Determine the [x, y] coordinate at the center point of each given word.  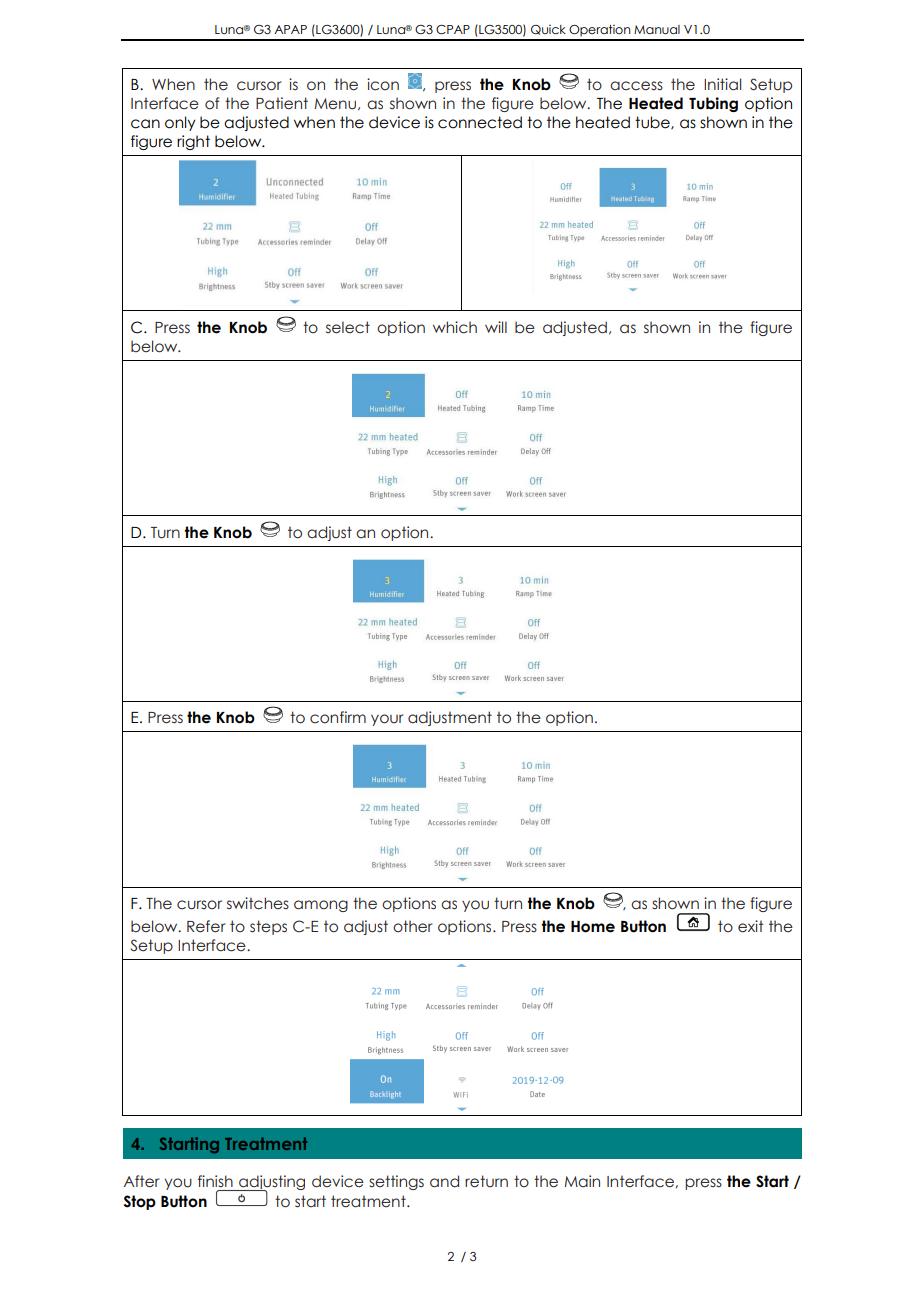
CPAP [453, 29]
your [387, 720]
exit [750, 926]
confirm [338, 717]
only [180, 123]
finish [215, 1181]
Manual [657, 29]
